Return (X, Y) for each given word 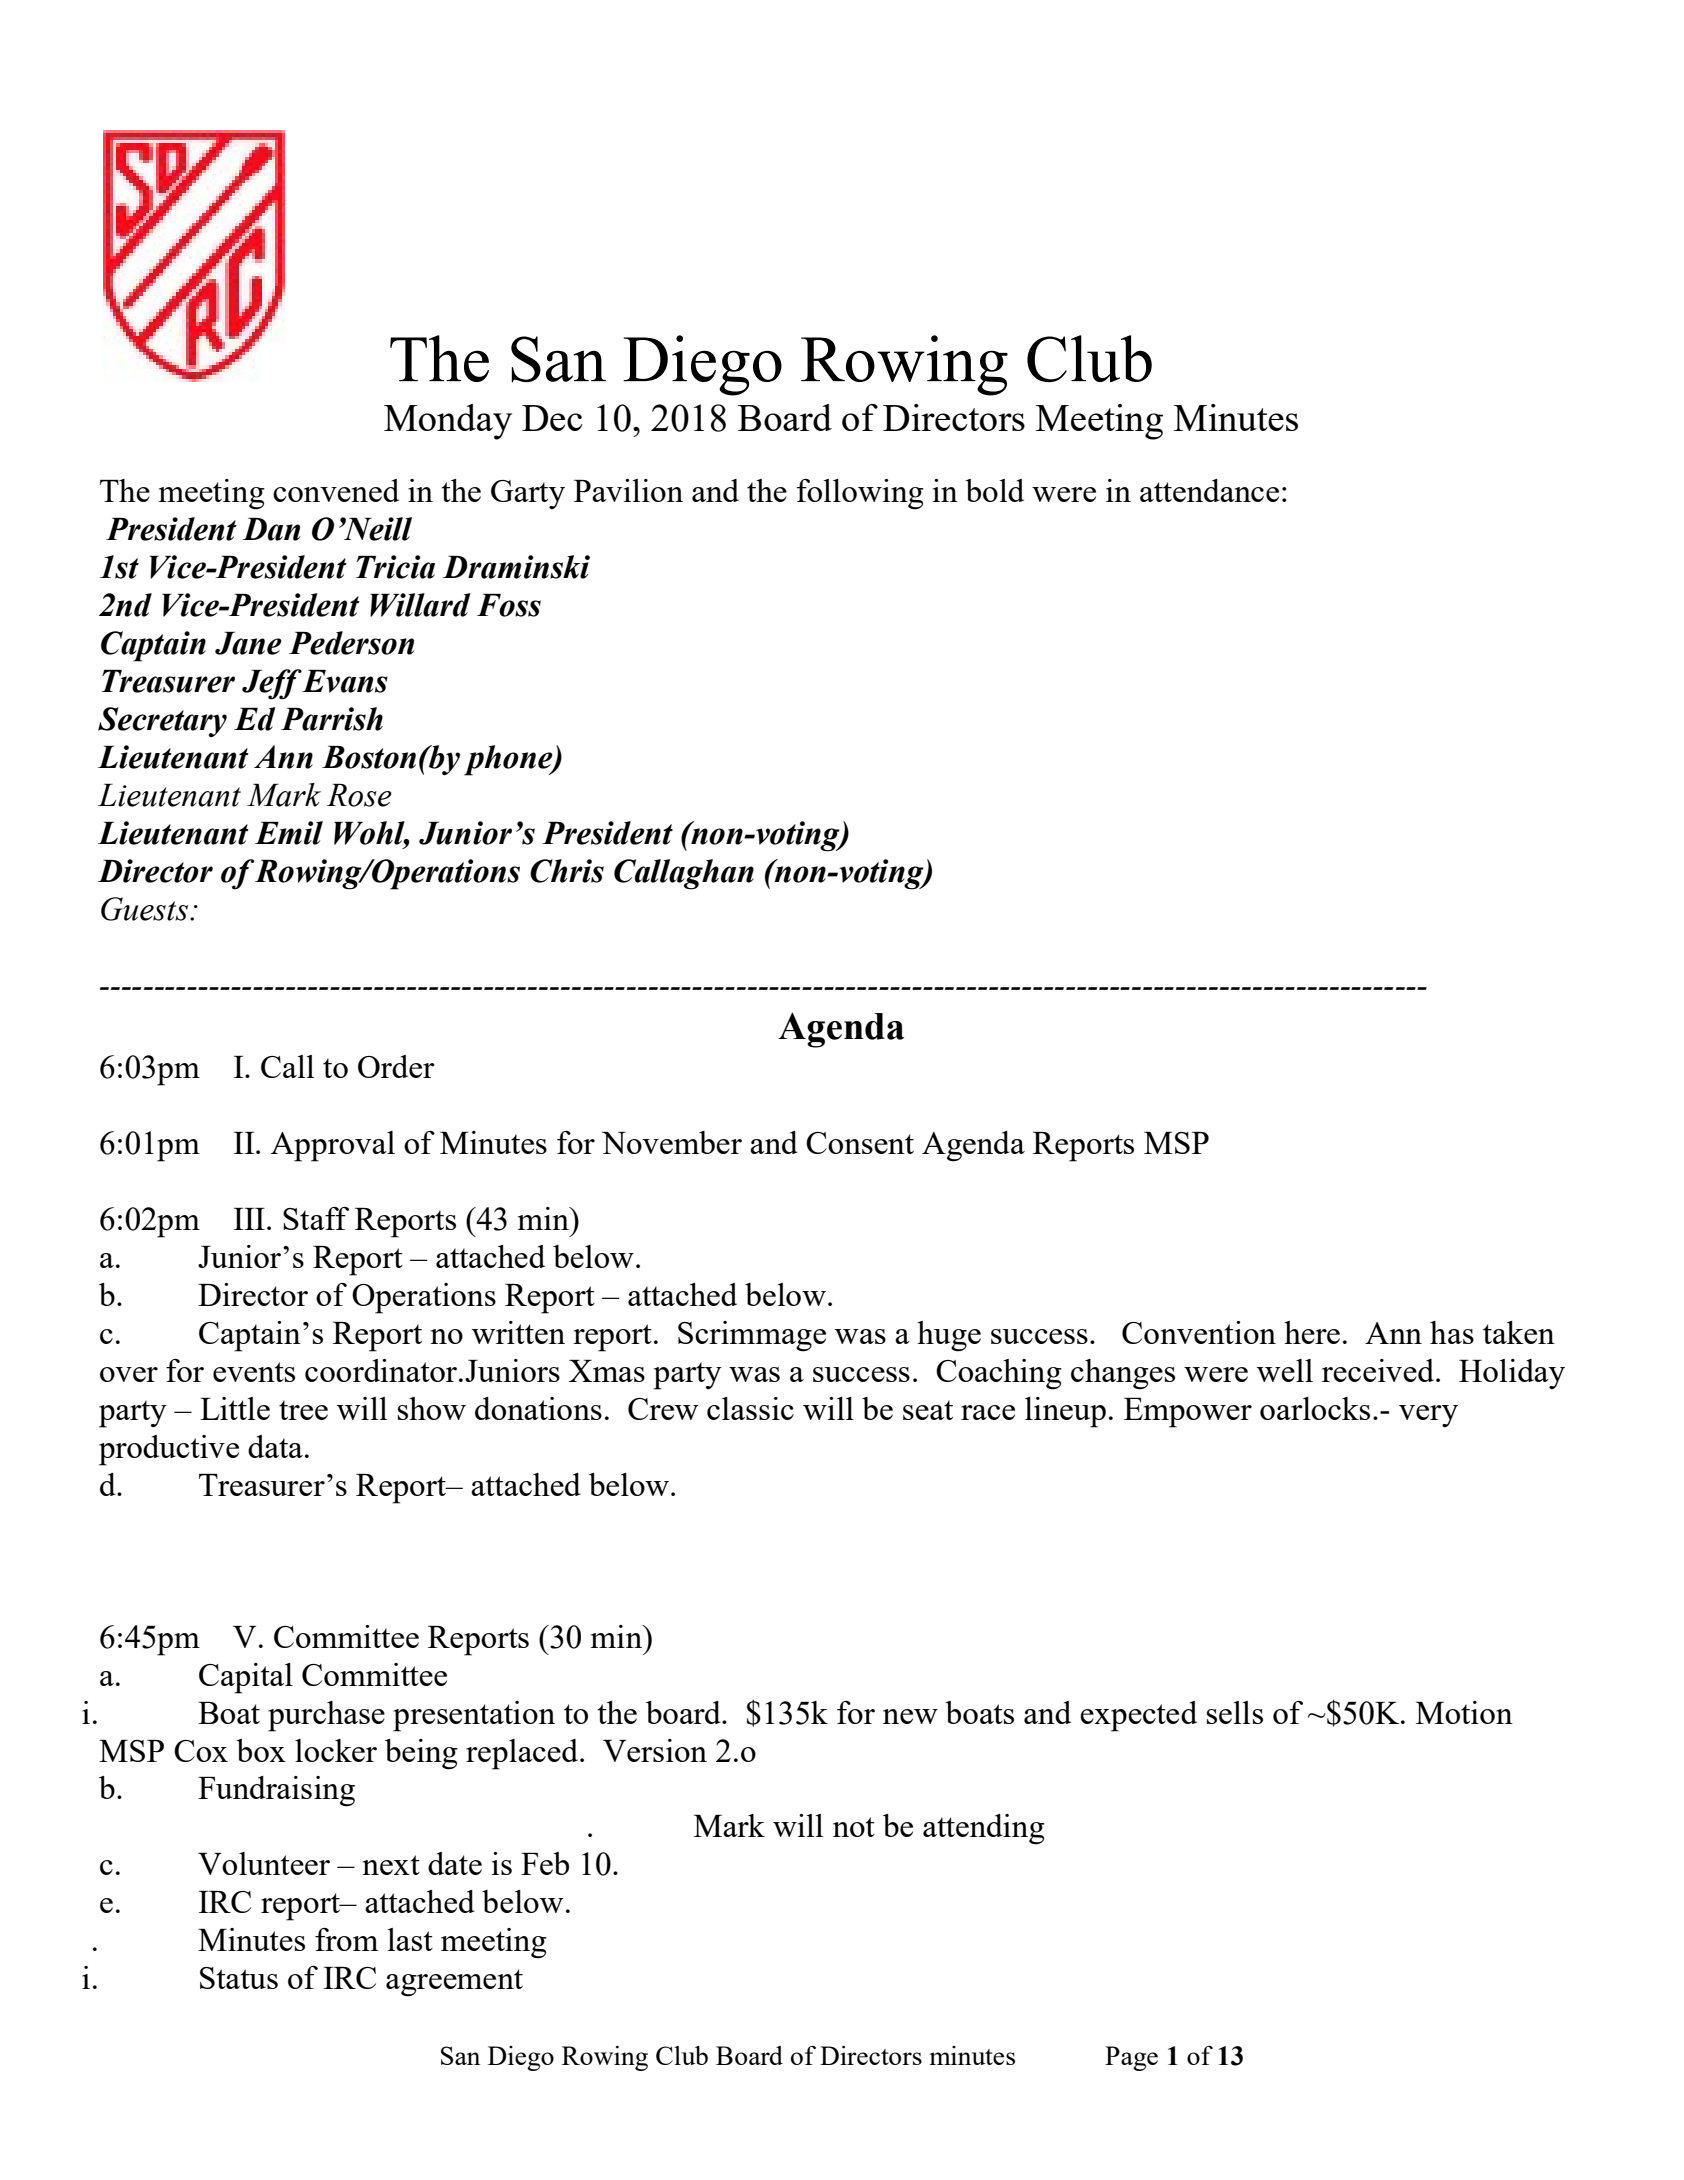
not (854, 1827)
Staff (316, 1218)
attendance (1209, 490)
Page (1131, 2058)
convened (336, 490)
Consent (860, 1143)
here (1312, 1332)
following (860, 494)
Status (239, 1978)
